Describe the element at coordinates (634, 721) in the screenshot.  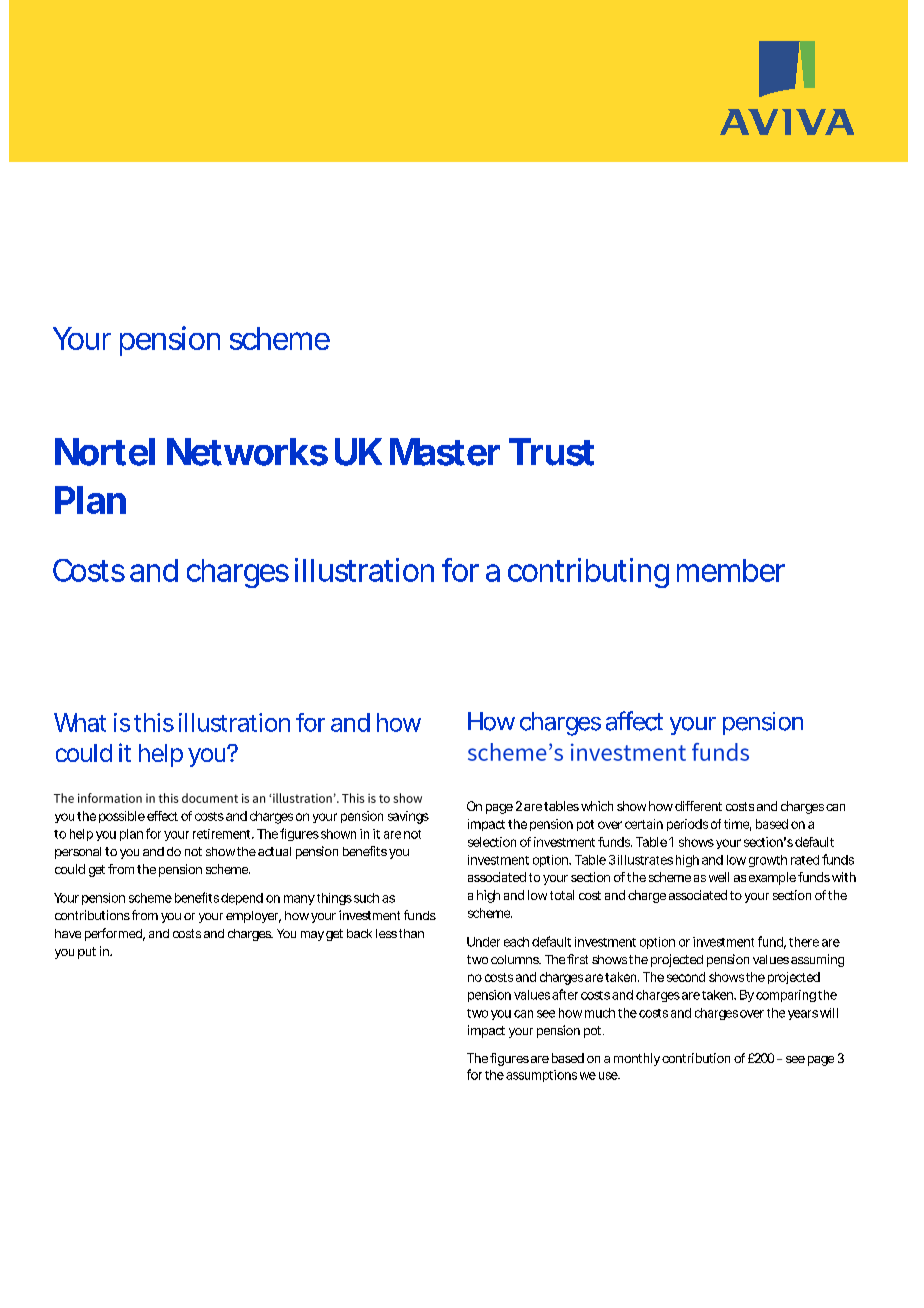
I see `affect` at that location.
